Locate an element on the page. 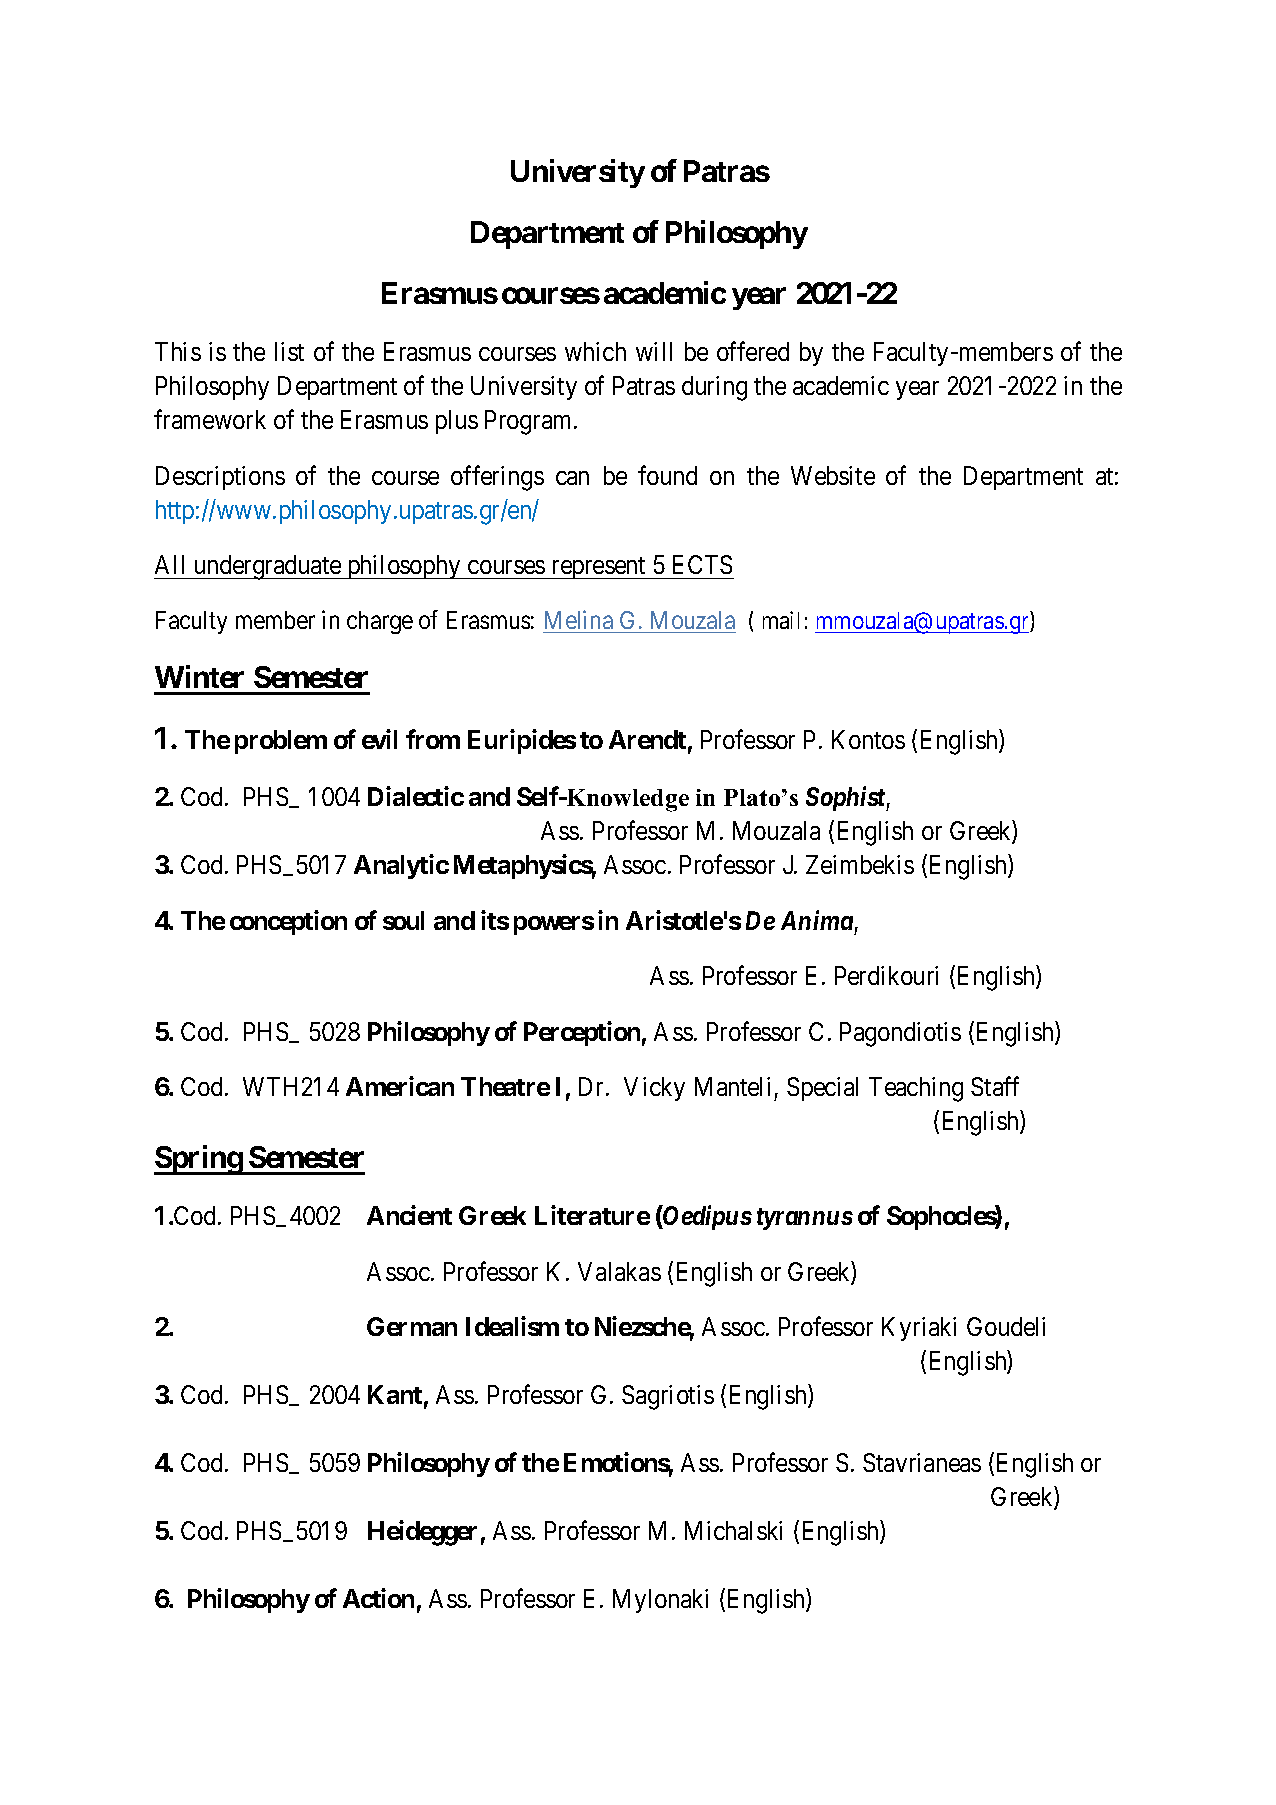 The height and width of the page is (1805, 1276). Idealism is located at coordinates (512, 1326).
